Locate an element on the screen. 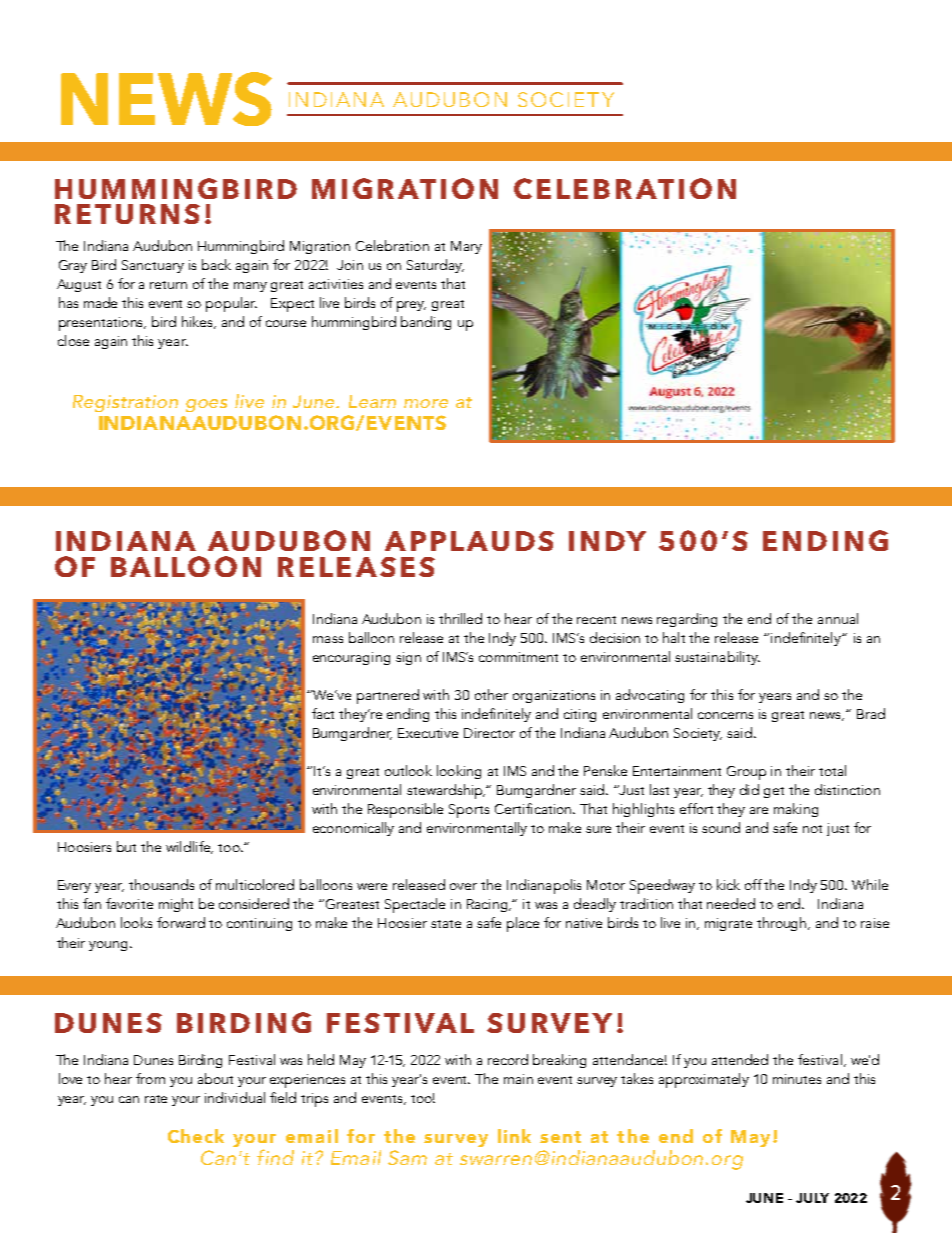  forward is located at coordinates (181, 922).
